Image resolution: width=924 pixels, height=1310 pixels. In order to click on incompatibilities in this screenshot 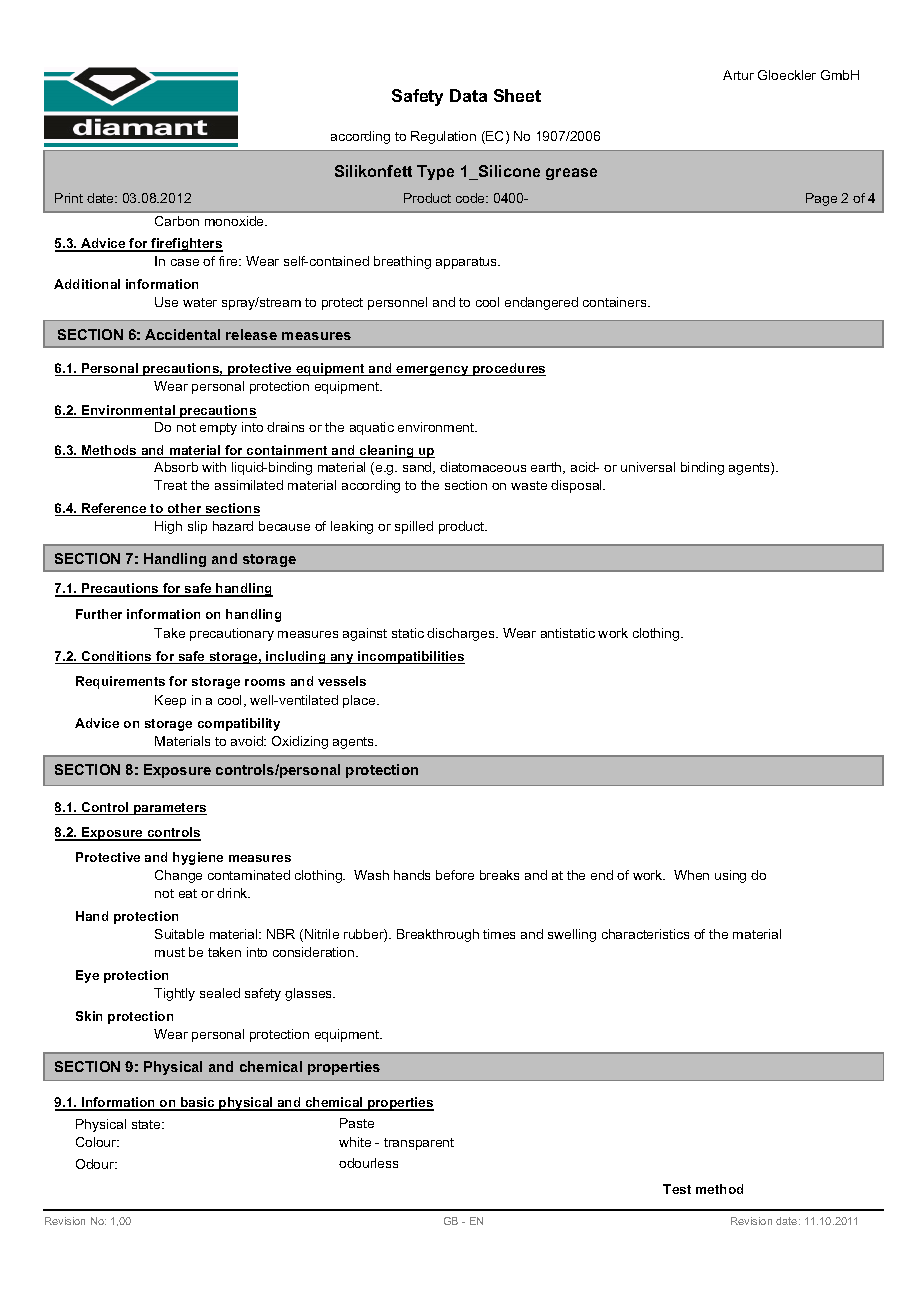, I will do `click(410, 657)`.
